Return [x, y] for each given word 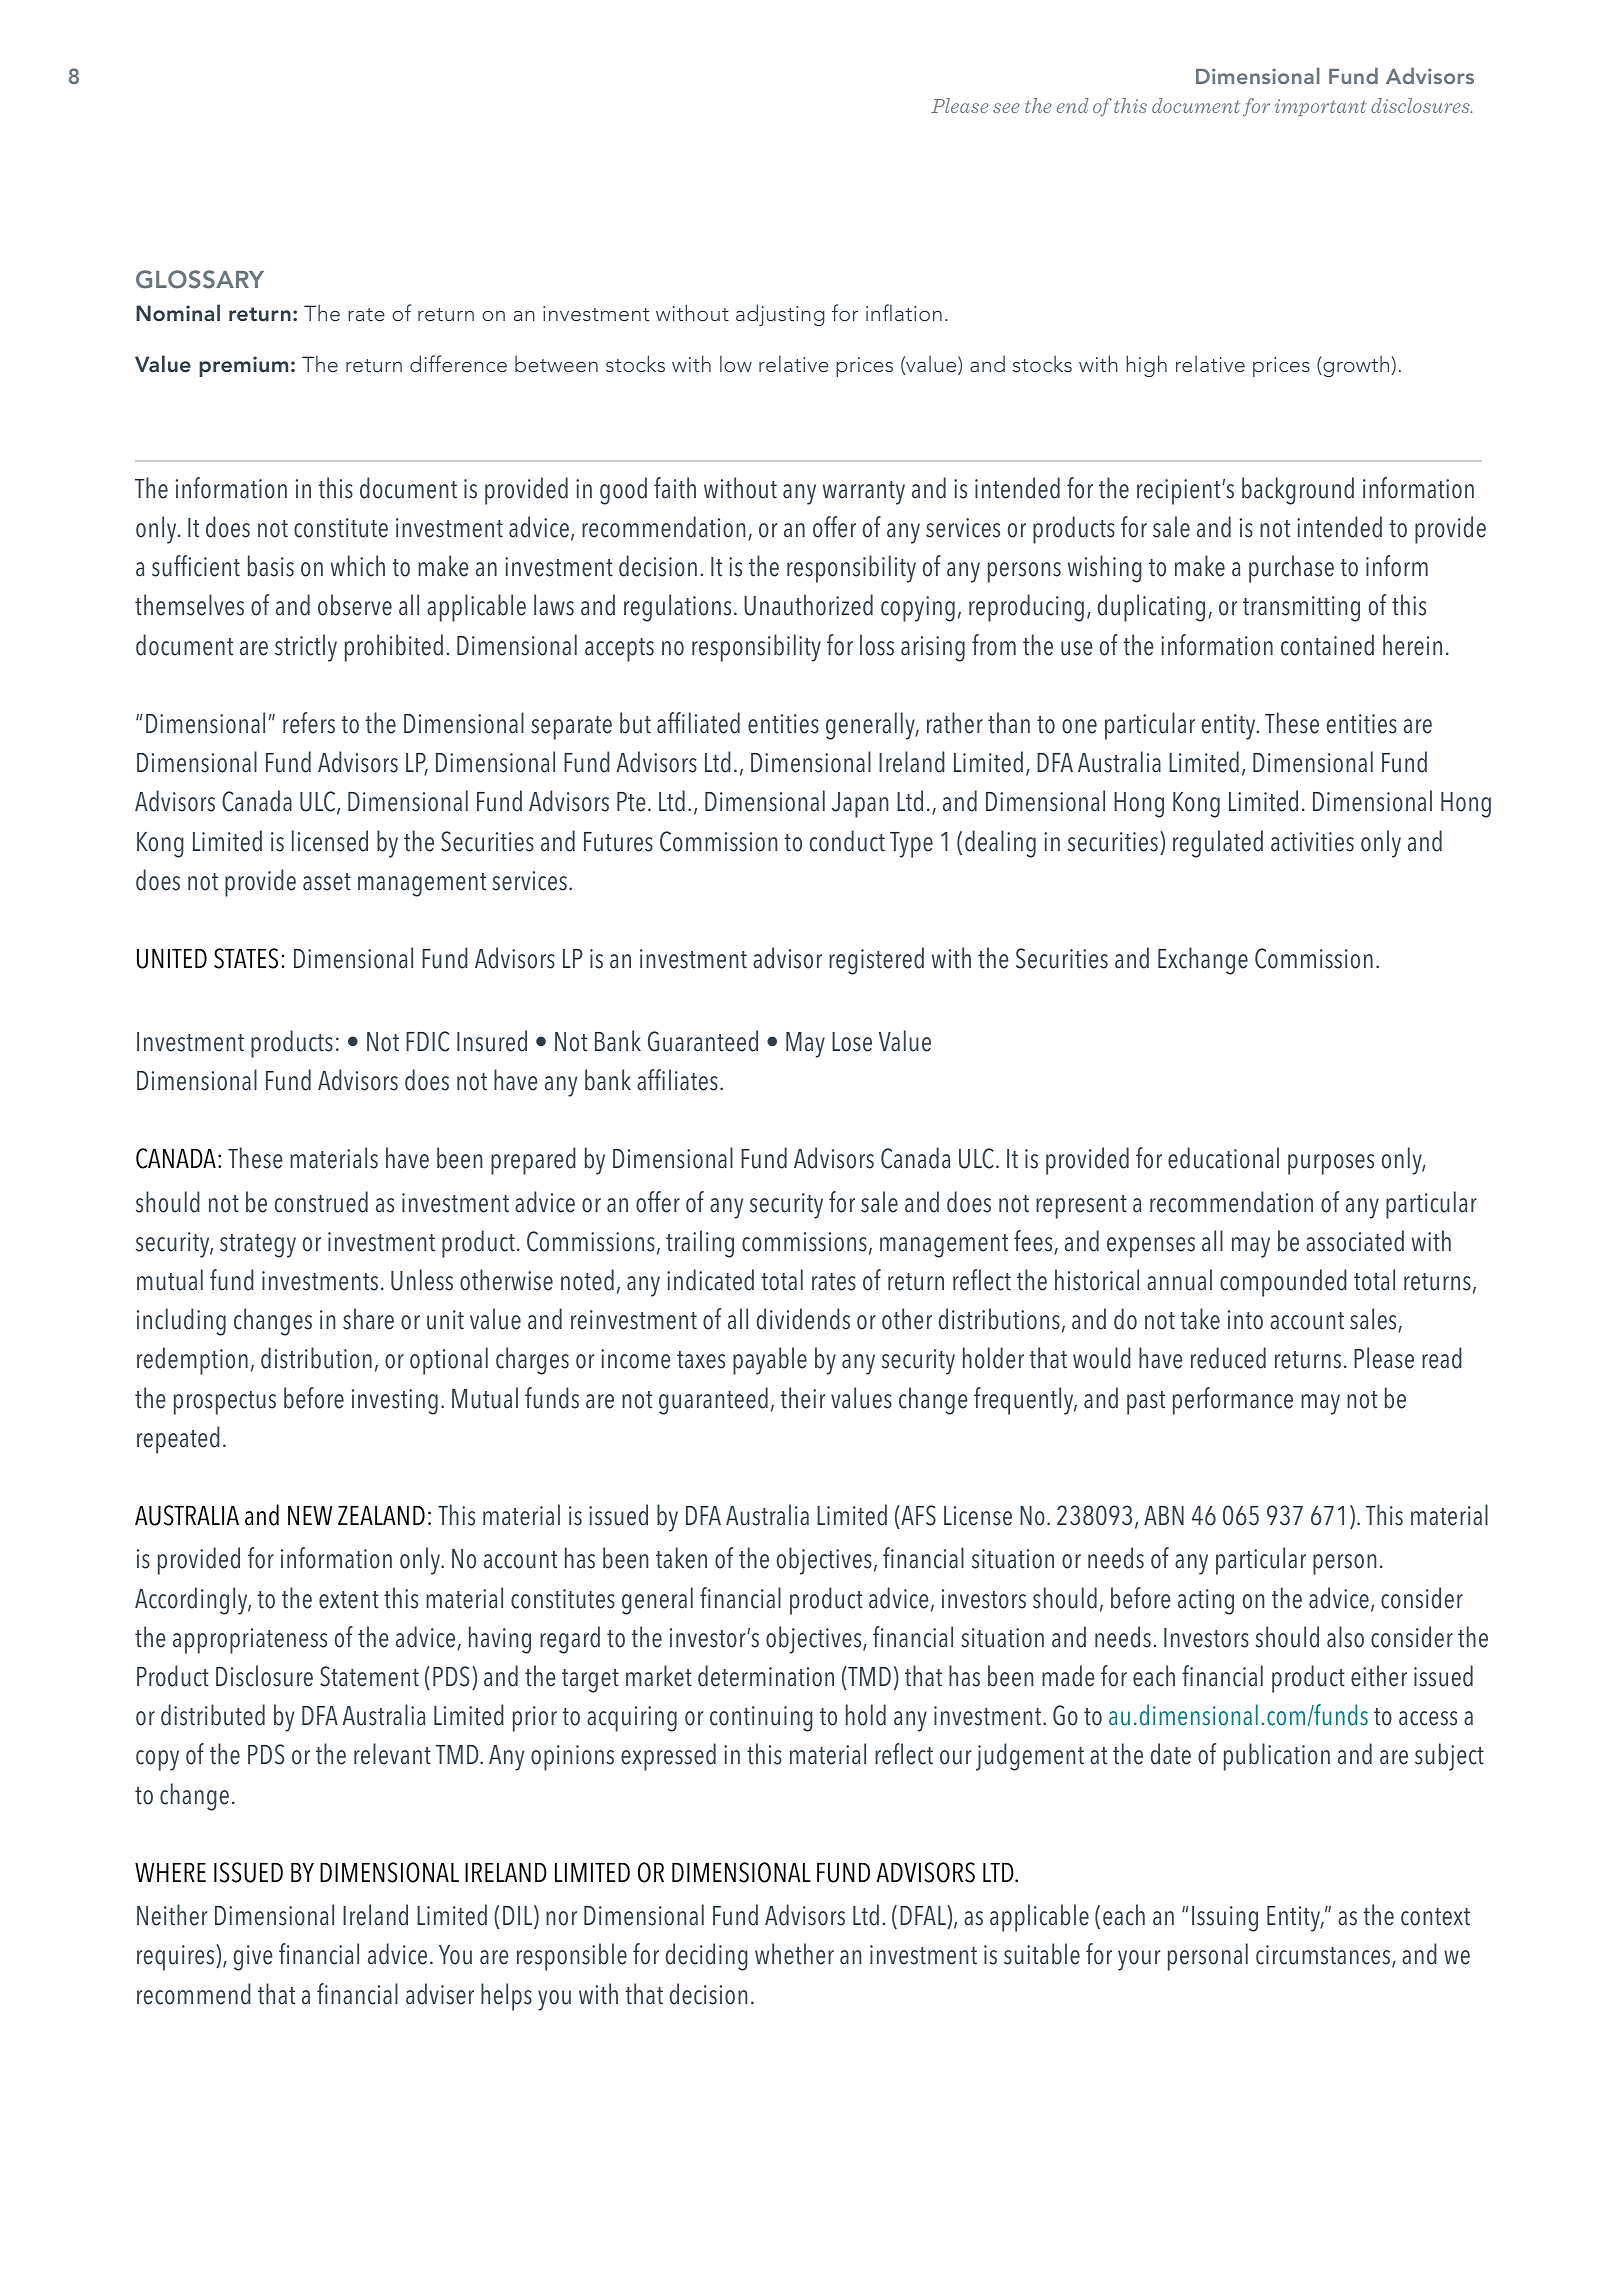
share [368, 1319]
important [1321, 107]
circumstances [1324, 1956]
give [253, 1958]
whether [794, 1954]
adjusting [780, 315]
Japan [860, 805]
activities [1312, 842]
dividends [803, 1319]
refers [309, 723]
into [1245, 1320]
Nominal [178, 312]
